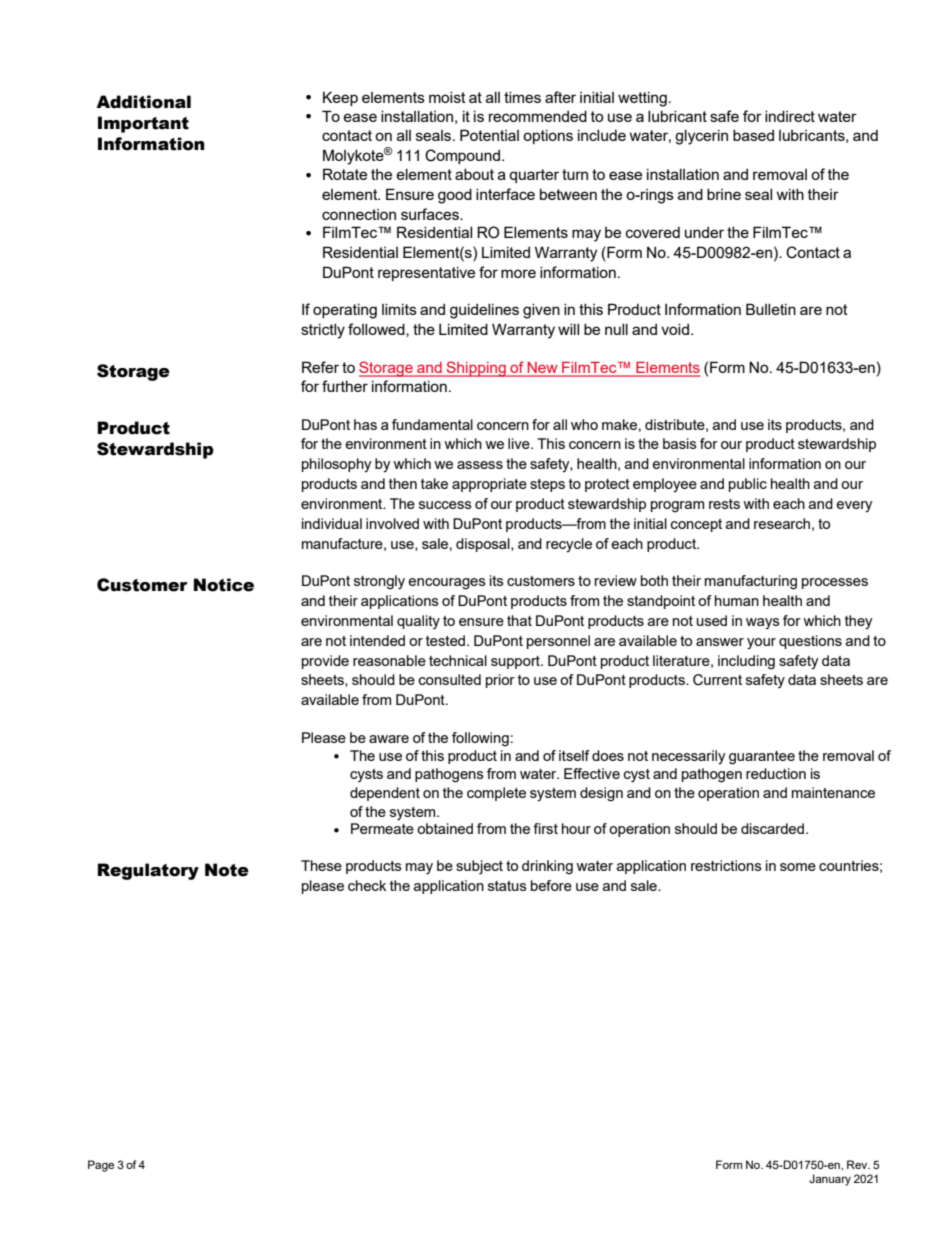  Describe the element at coordinates (774, 828) in the screenshot. I see `discarded` at that location.
